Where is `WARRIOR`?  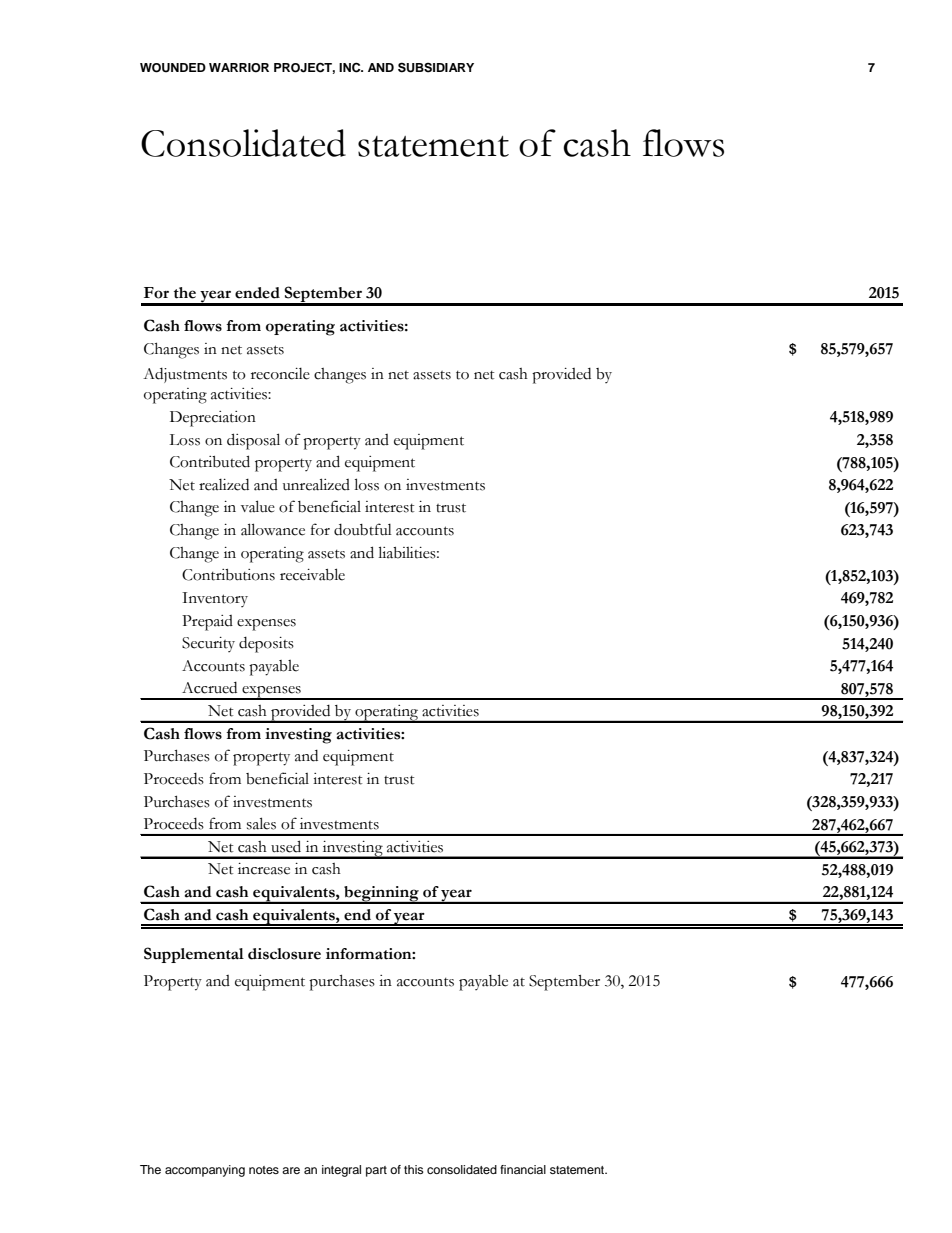 WARRIOR is located at coordinates (239, 68).
